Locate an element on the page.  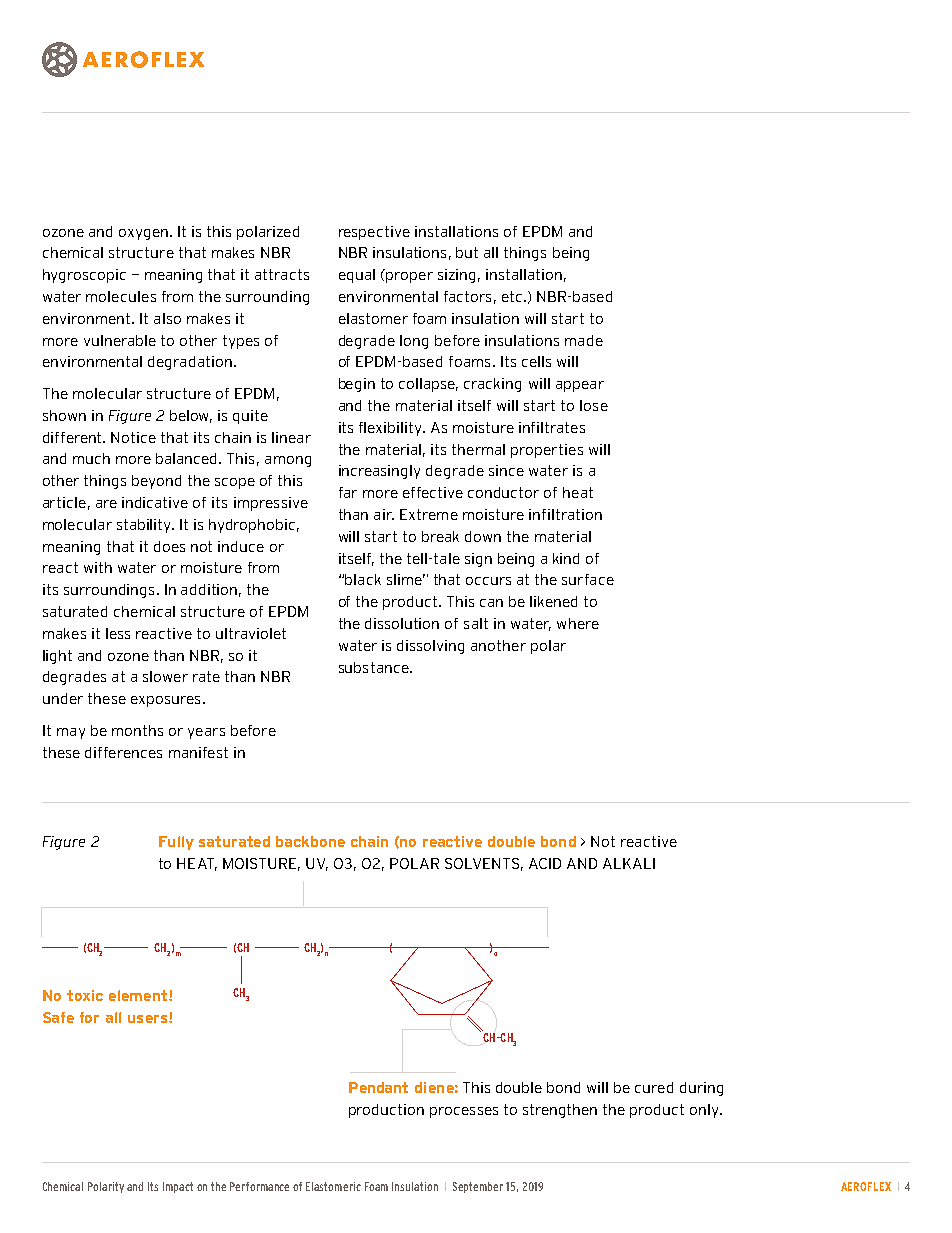
substance is located at coordinates (374, 667).
